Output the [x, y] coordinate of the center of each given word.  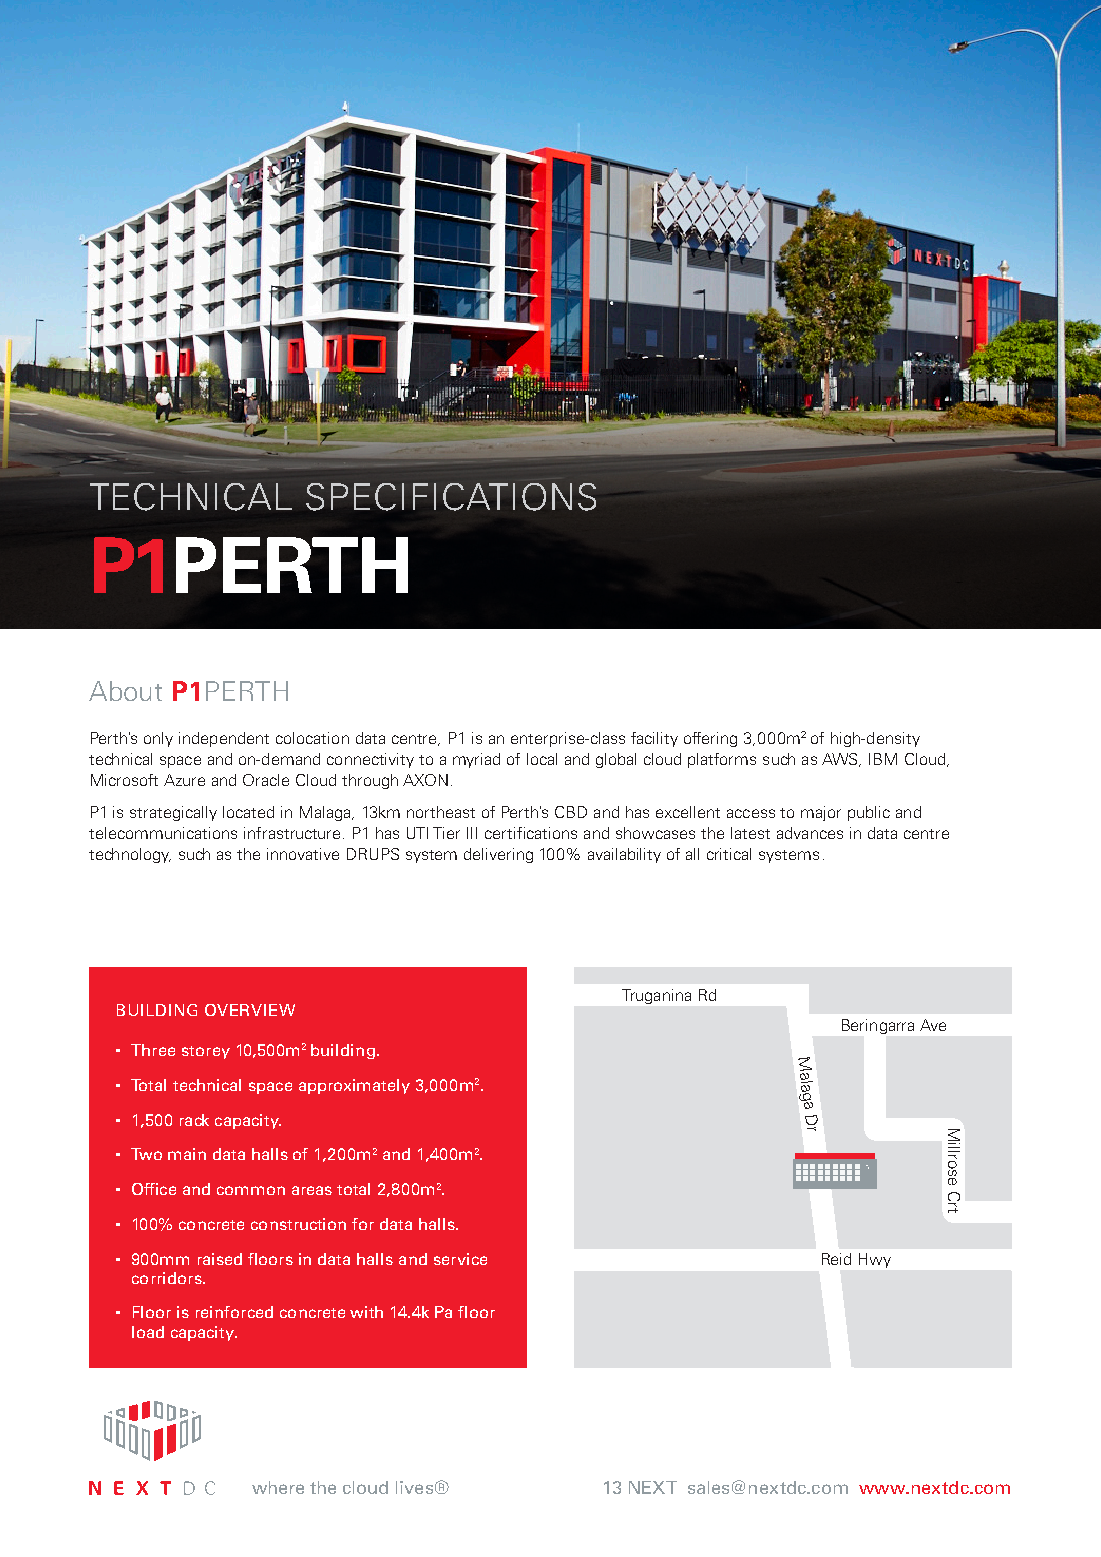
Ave [933, 1025]
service [460, 1259]
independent [224, 739]
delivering [498, 855]
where [278, 1487]
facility [654, 739]
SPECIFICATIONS [451, 497]
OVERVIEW [250, 1010]
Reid [836, 1259]
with [366, 1312]
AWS [841, 760]
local [542, 759]
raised [220, 1259]
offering [710, 739]
